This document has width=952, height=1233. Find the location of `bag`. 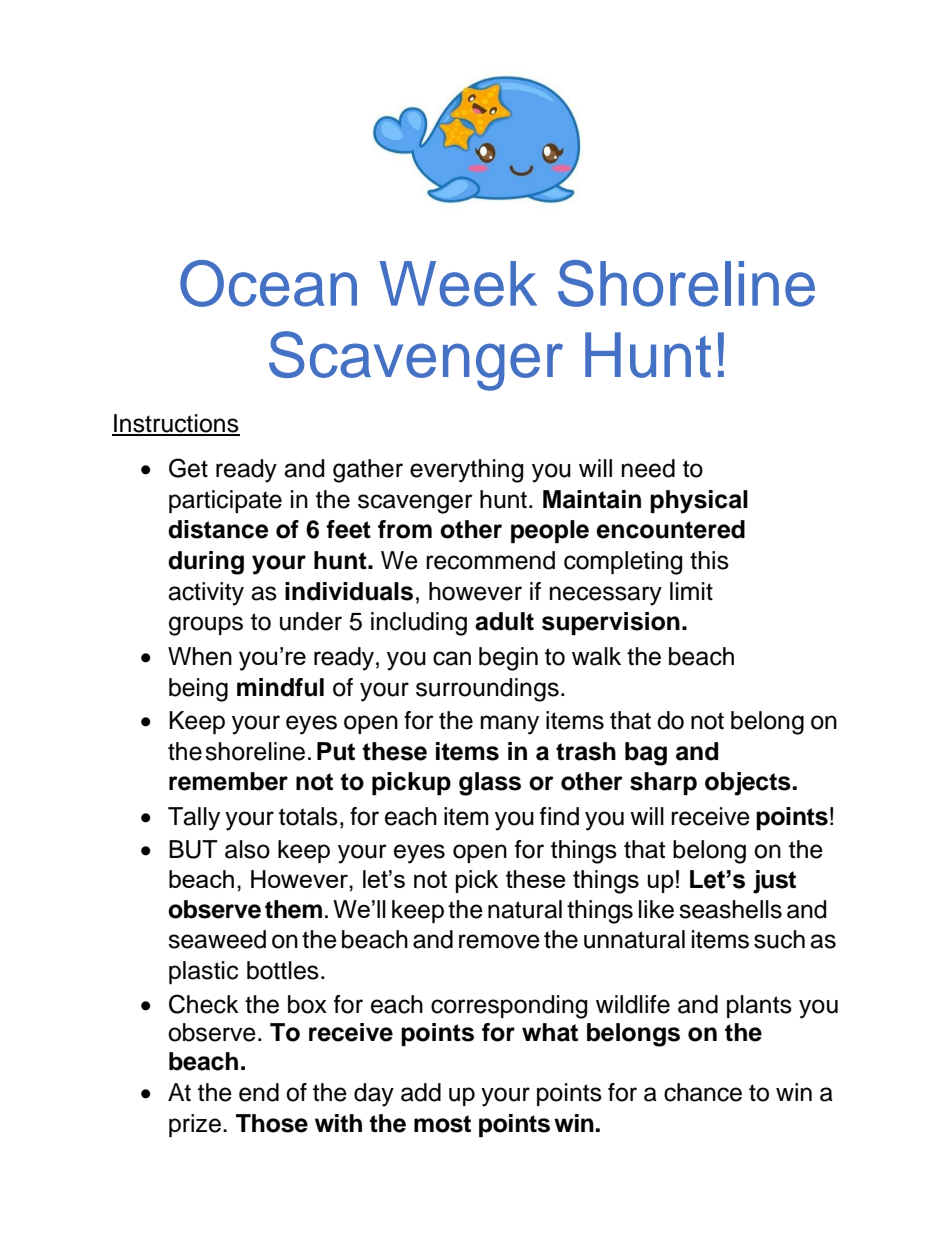

bag is located at coordinates (646, 754).
